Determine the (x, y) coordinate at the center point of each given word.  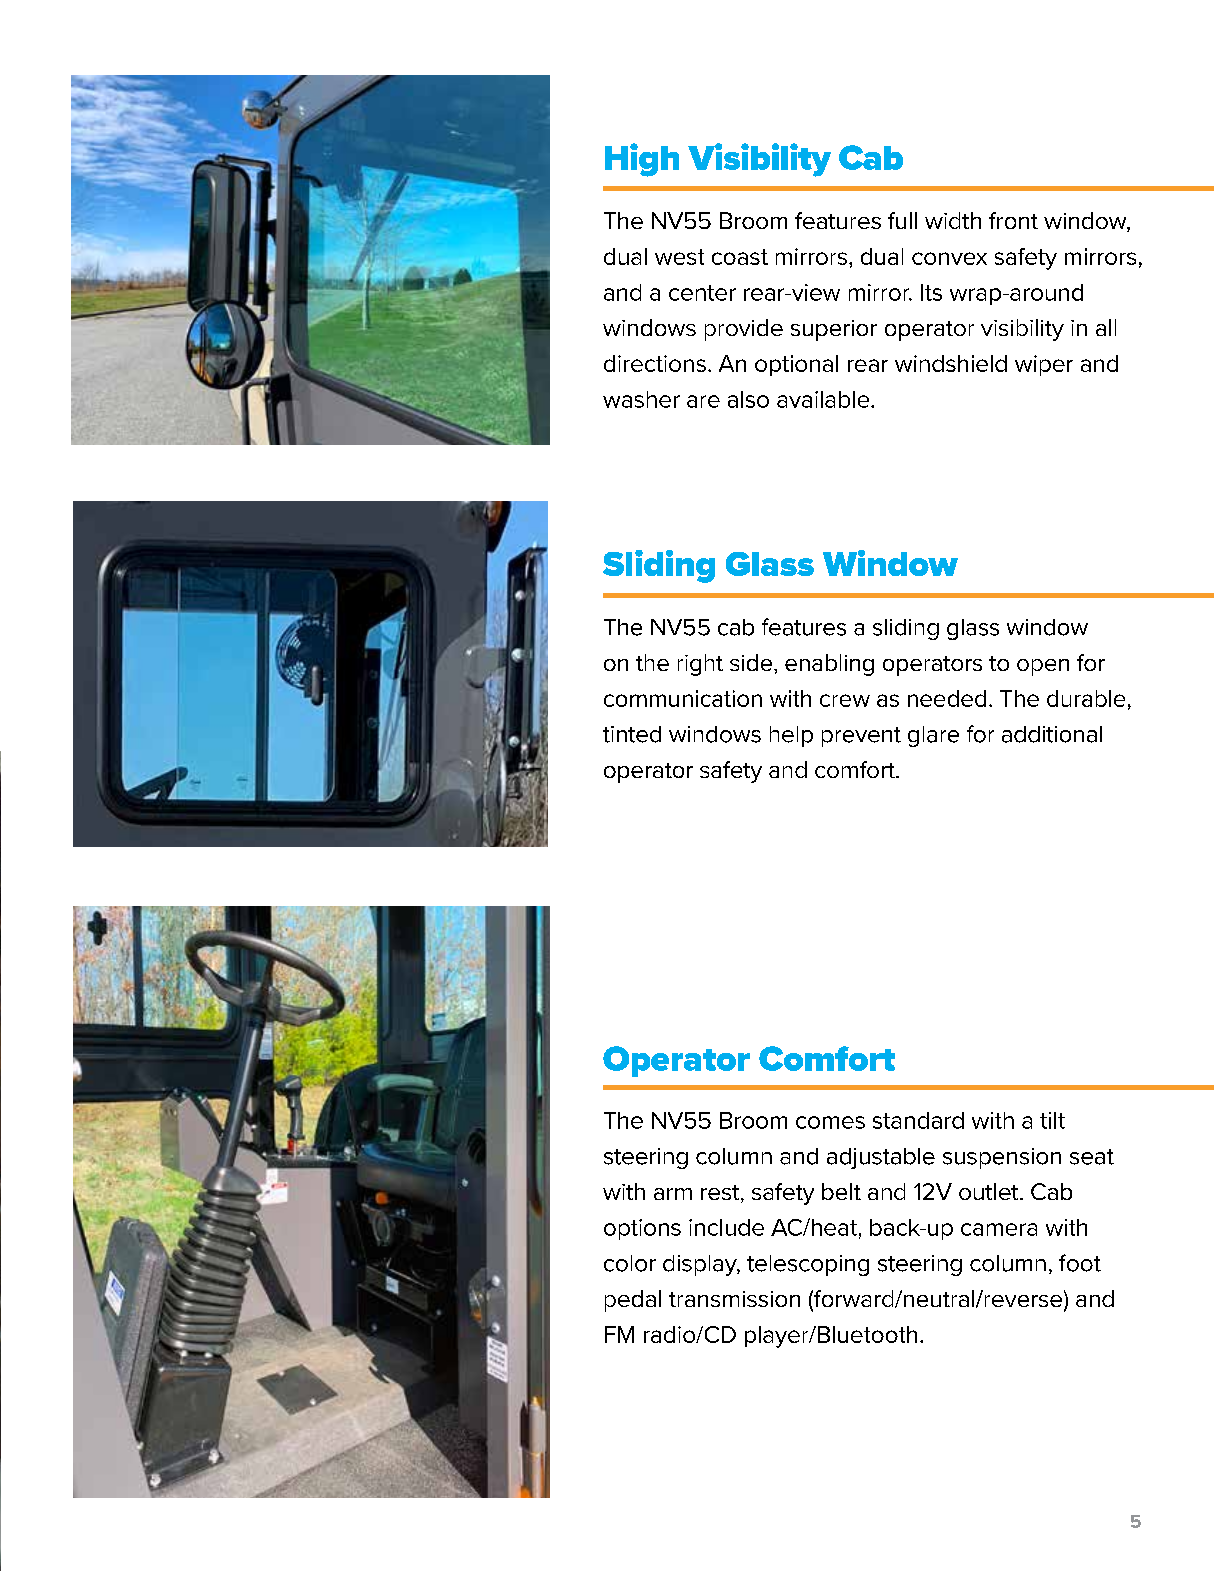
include (726, 1227)
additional (1052, 734)
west (679, 257)
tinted (632, 734)
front (1013, 220)
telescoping (808, 1265)
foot (1080, 1263)
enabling (829, 665)
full (902, 220)
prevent (861, 737)
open (1043, 667)
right (700, 665)
